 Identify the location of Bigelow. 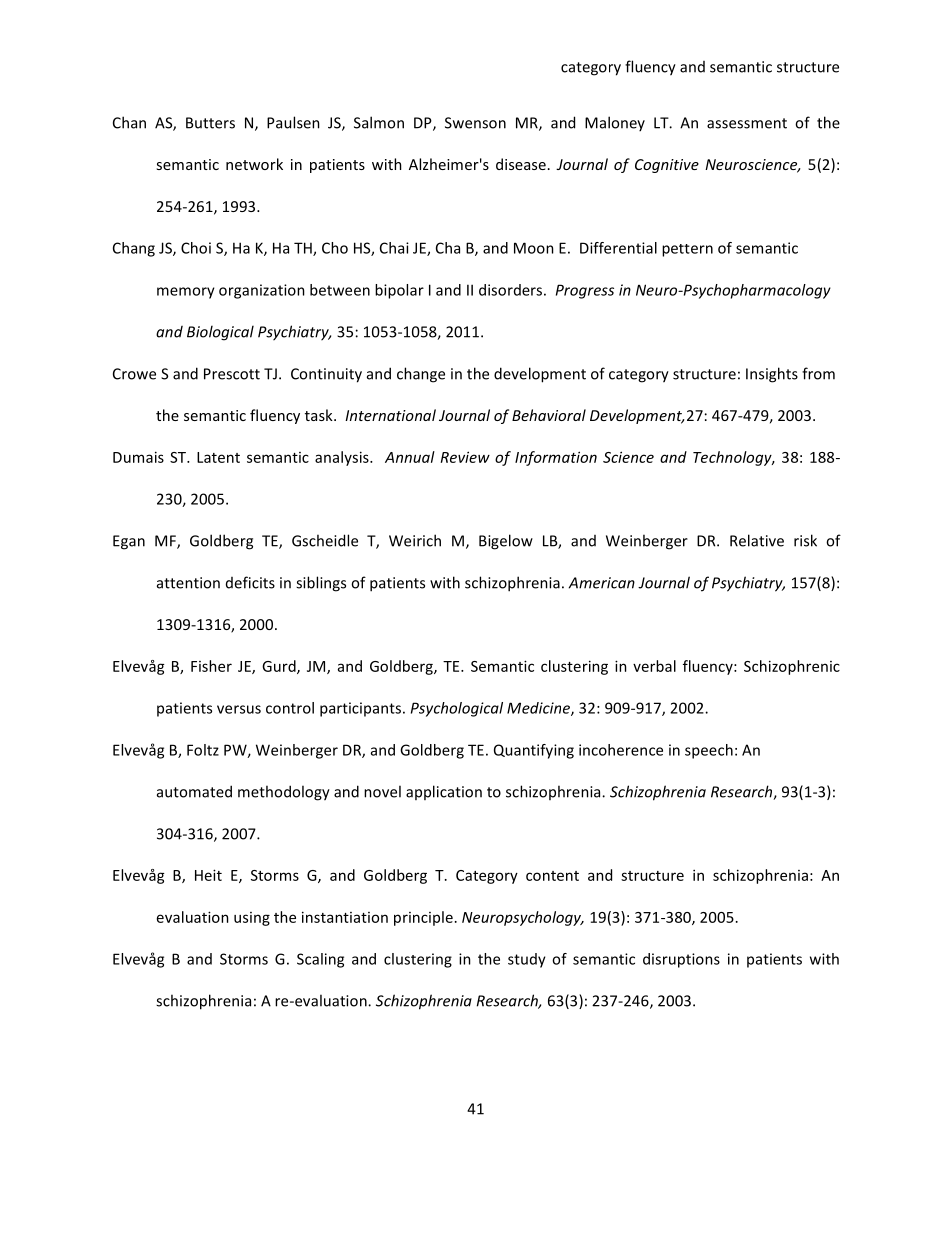
(506, 542).
